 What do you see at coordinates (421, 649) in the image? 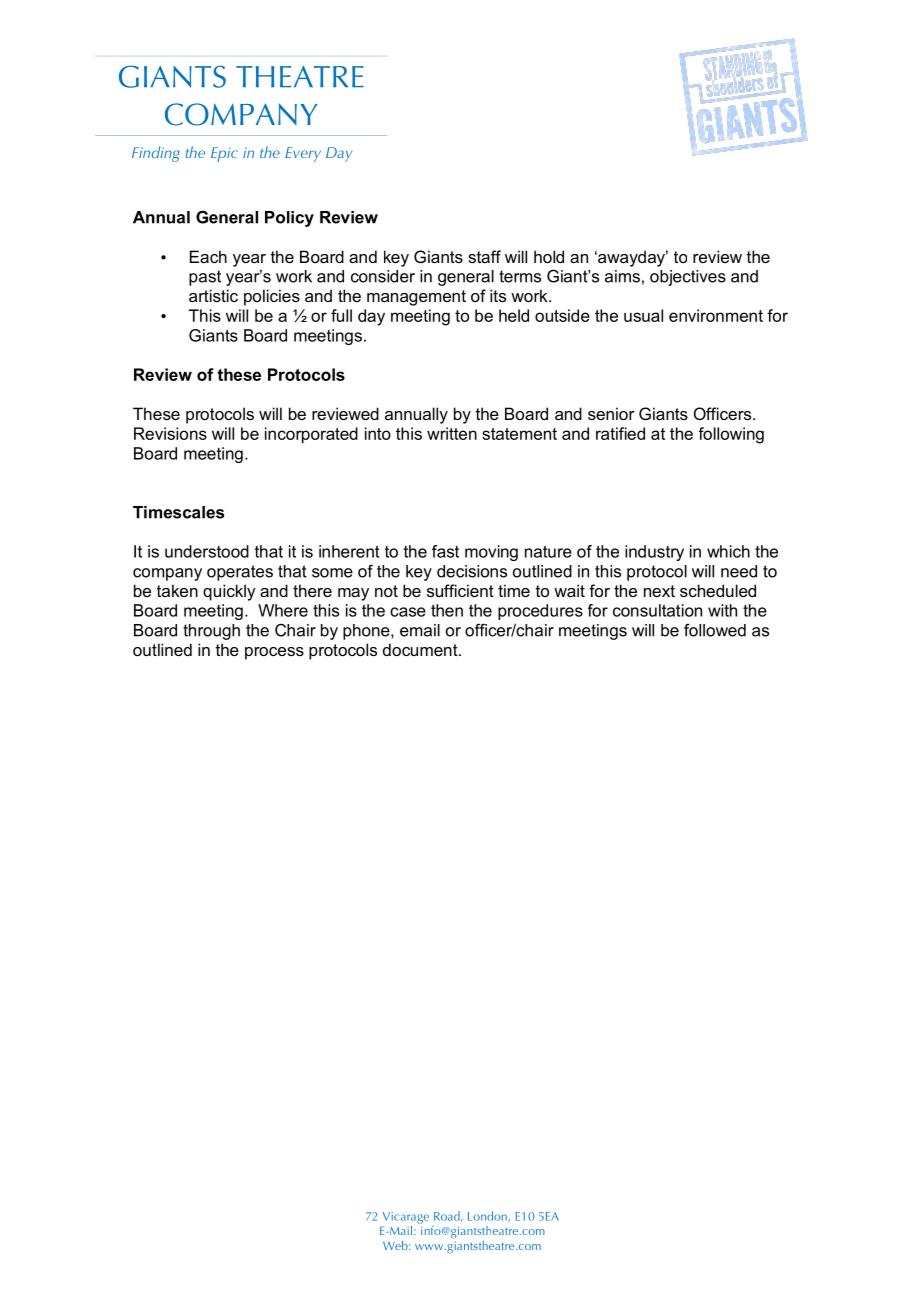
I see `document` at bounding box center [421, 649].
